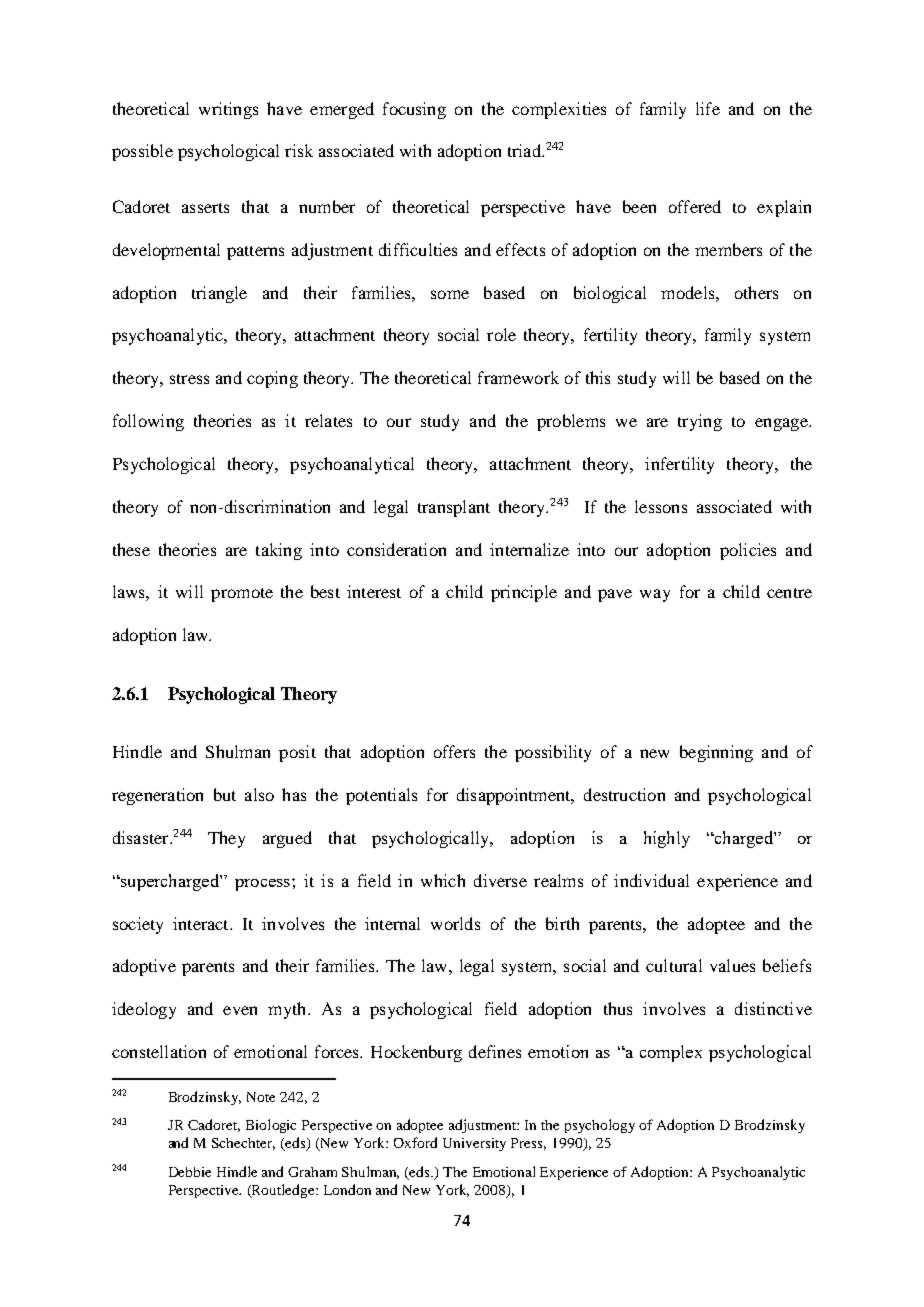  What do you see at coordinates (700, 422) in the document?
I see `trying` at bounding box center [700, 422].
